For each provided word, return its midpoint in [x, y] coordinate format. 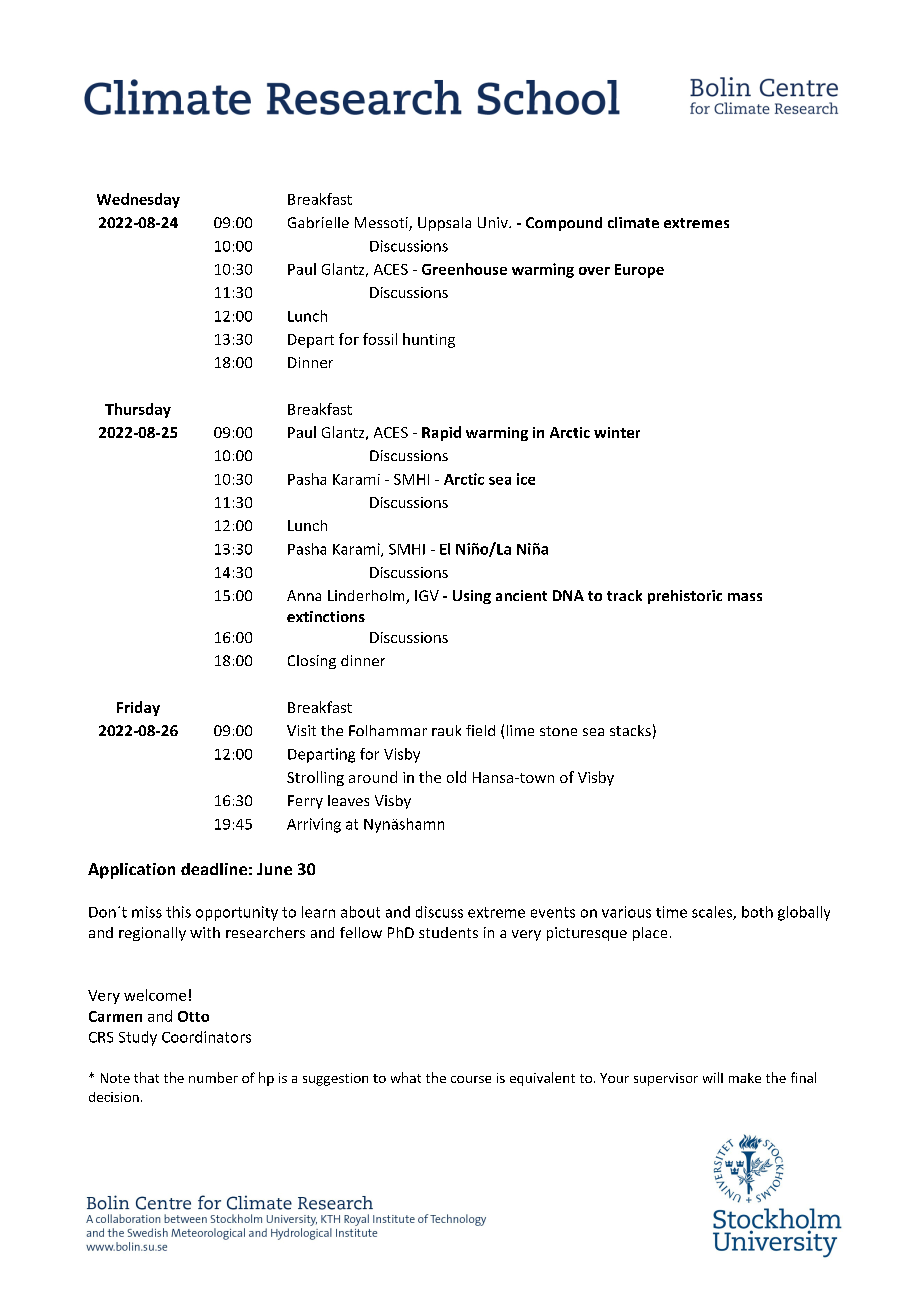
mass [745, 597]
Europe [639, 271]
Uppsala [444, 224]
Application [131, 871]
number [213, 1077]
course [471, 1079]
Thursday [138, 410]
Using [472, 597]
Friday [138, 708]
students [448, 932]
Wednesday [138, 200]
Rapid [441, 433]
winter [617, 432]
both [757, 912]
